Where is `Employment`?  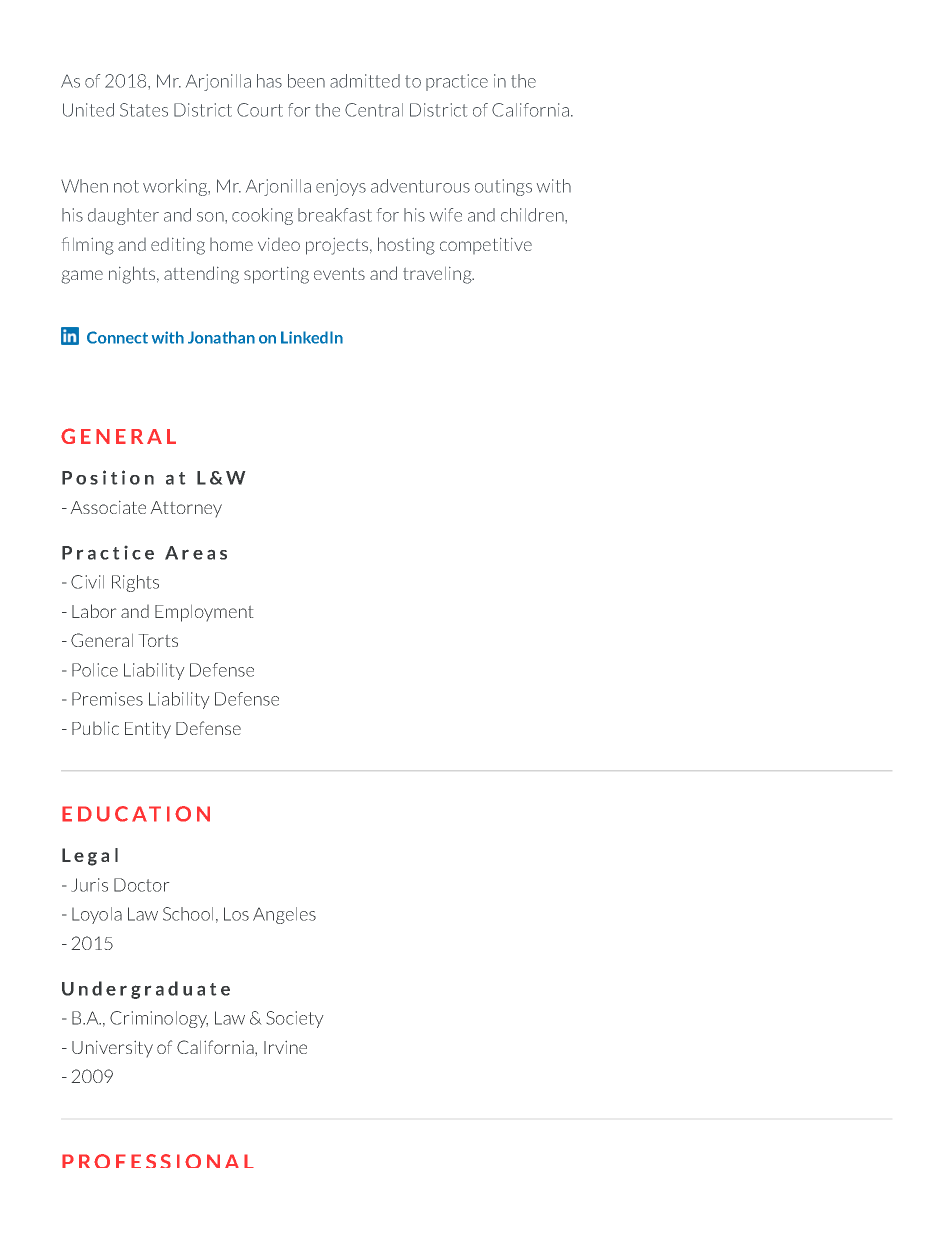
Employment is located at coordinates (204, 613).
